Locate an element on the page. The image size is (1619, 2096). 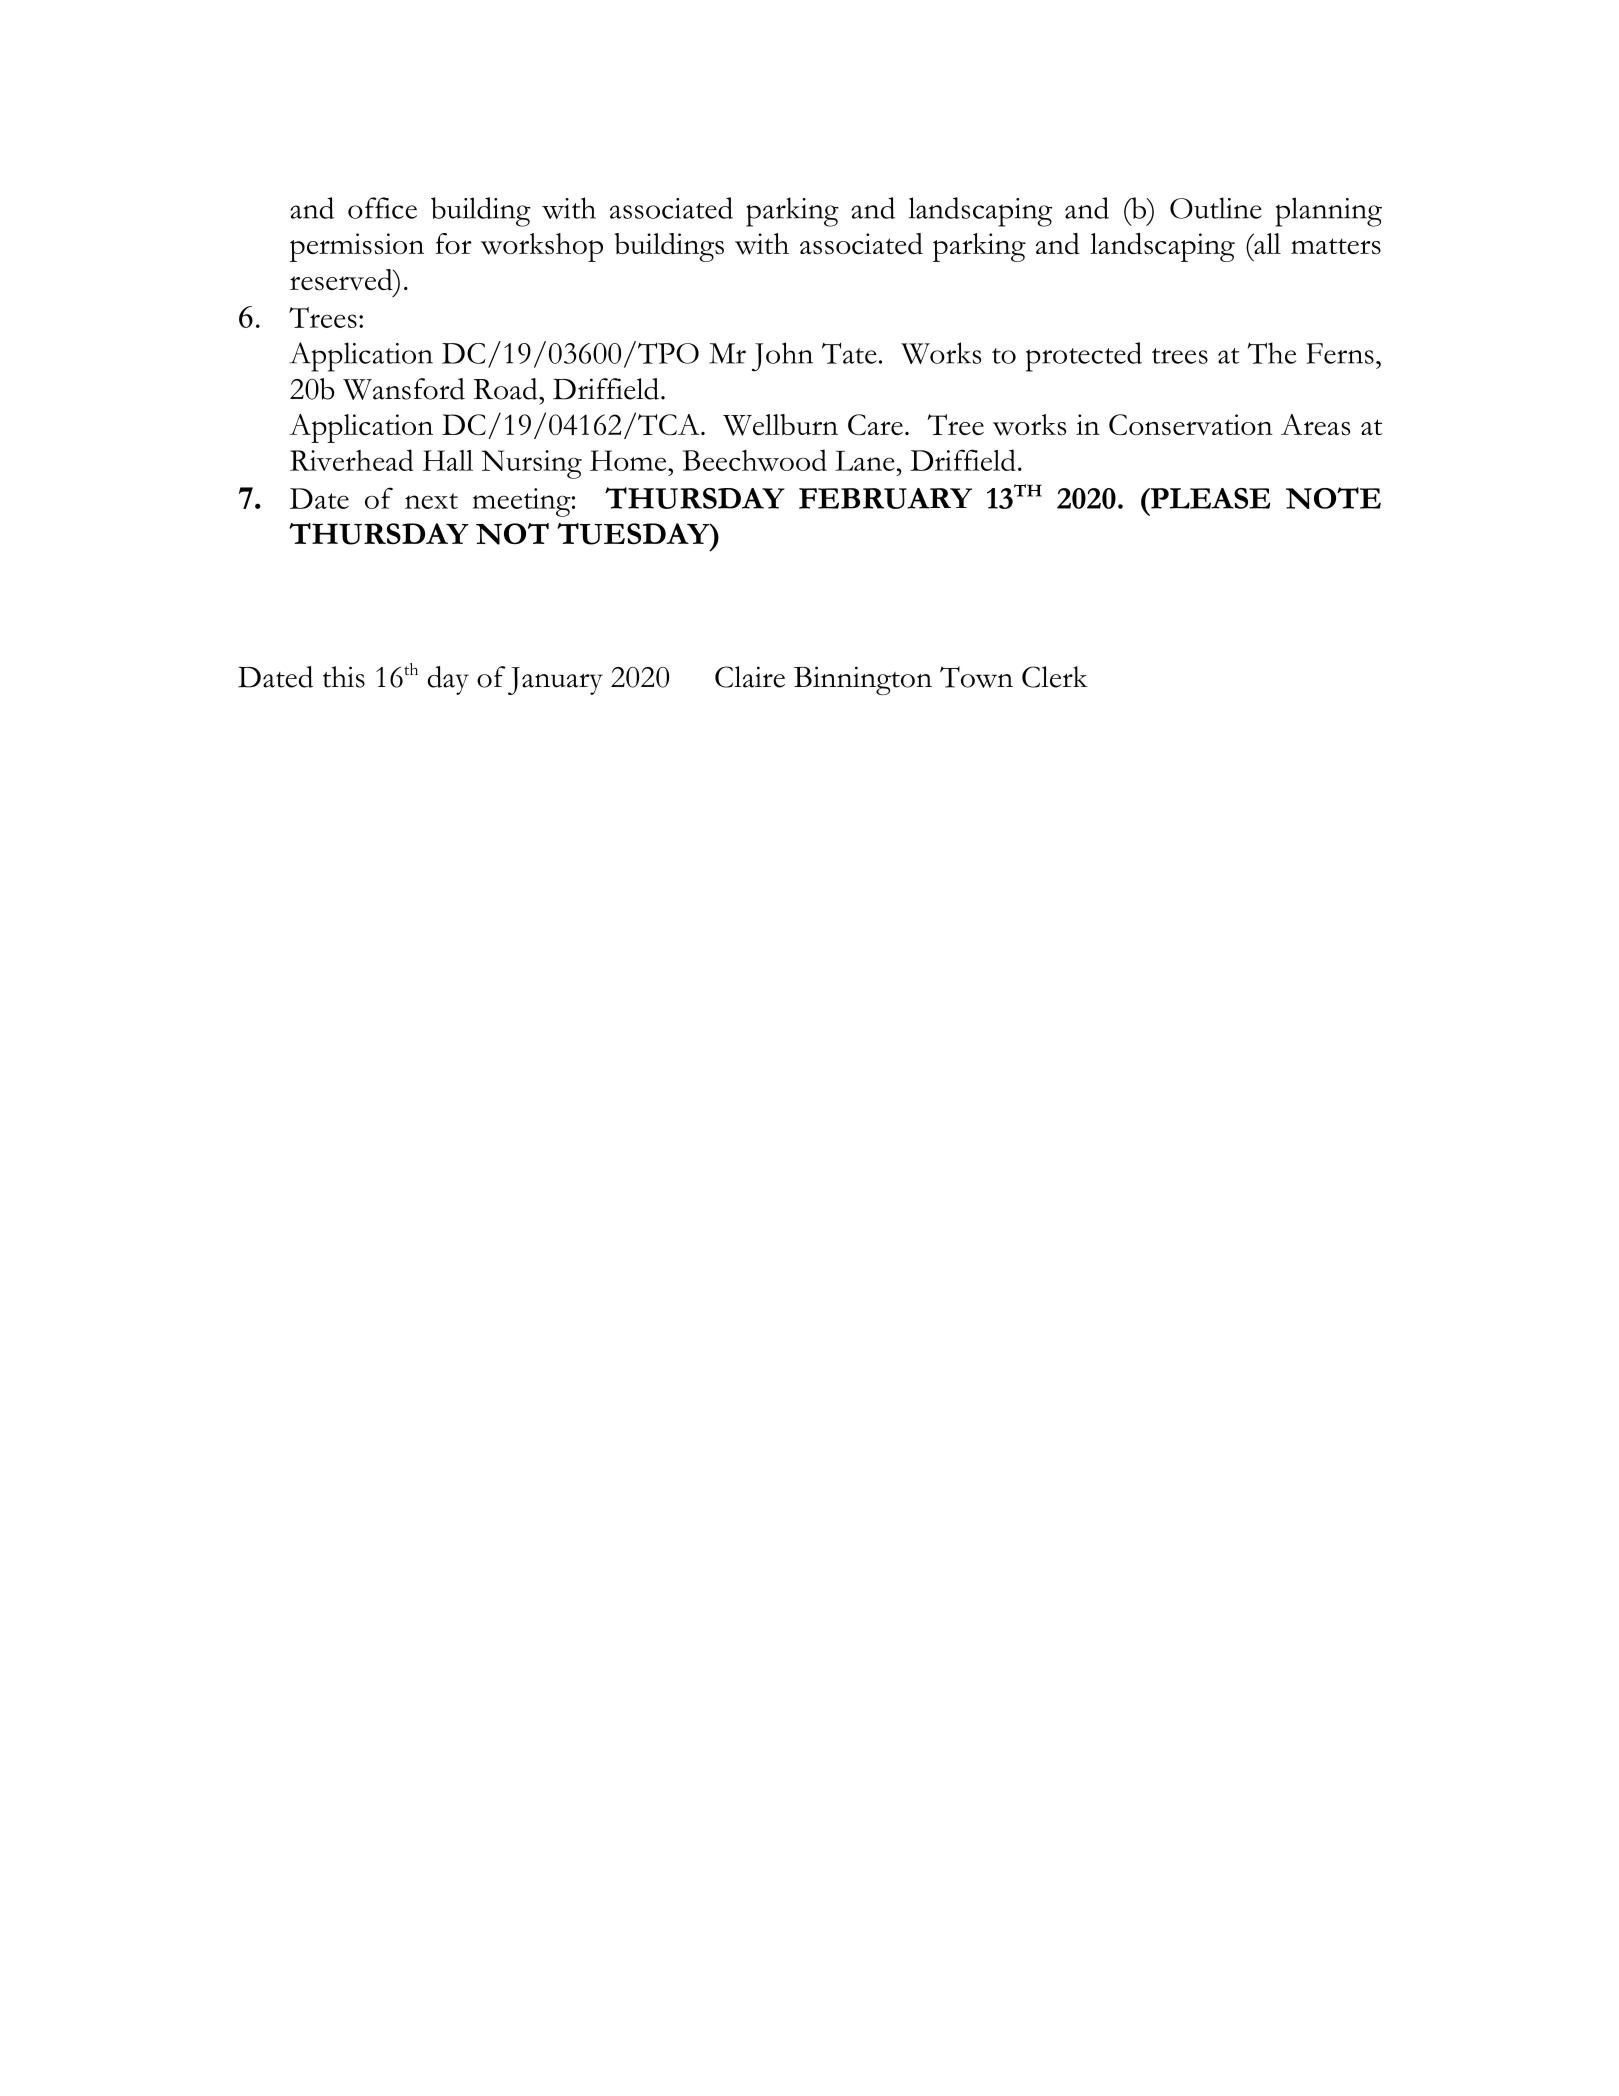
January is located at coordinates (555, 681).
